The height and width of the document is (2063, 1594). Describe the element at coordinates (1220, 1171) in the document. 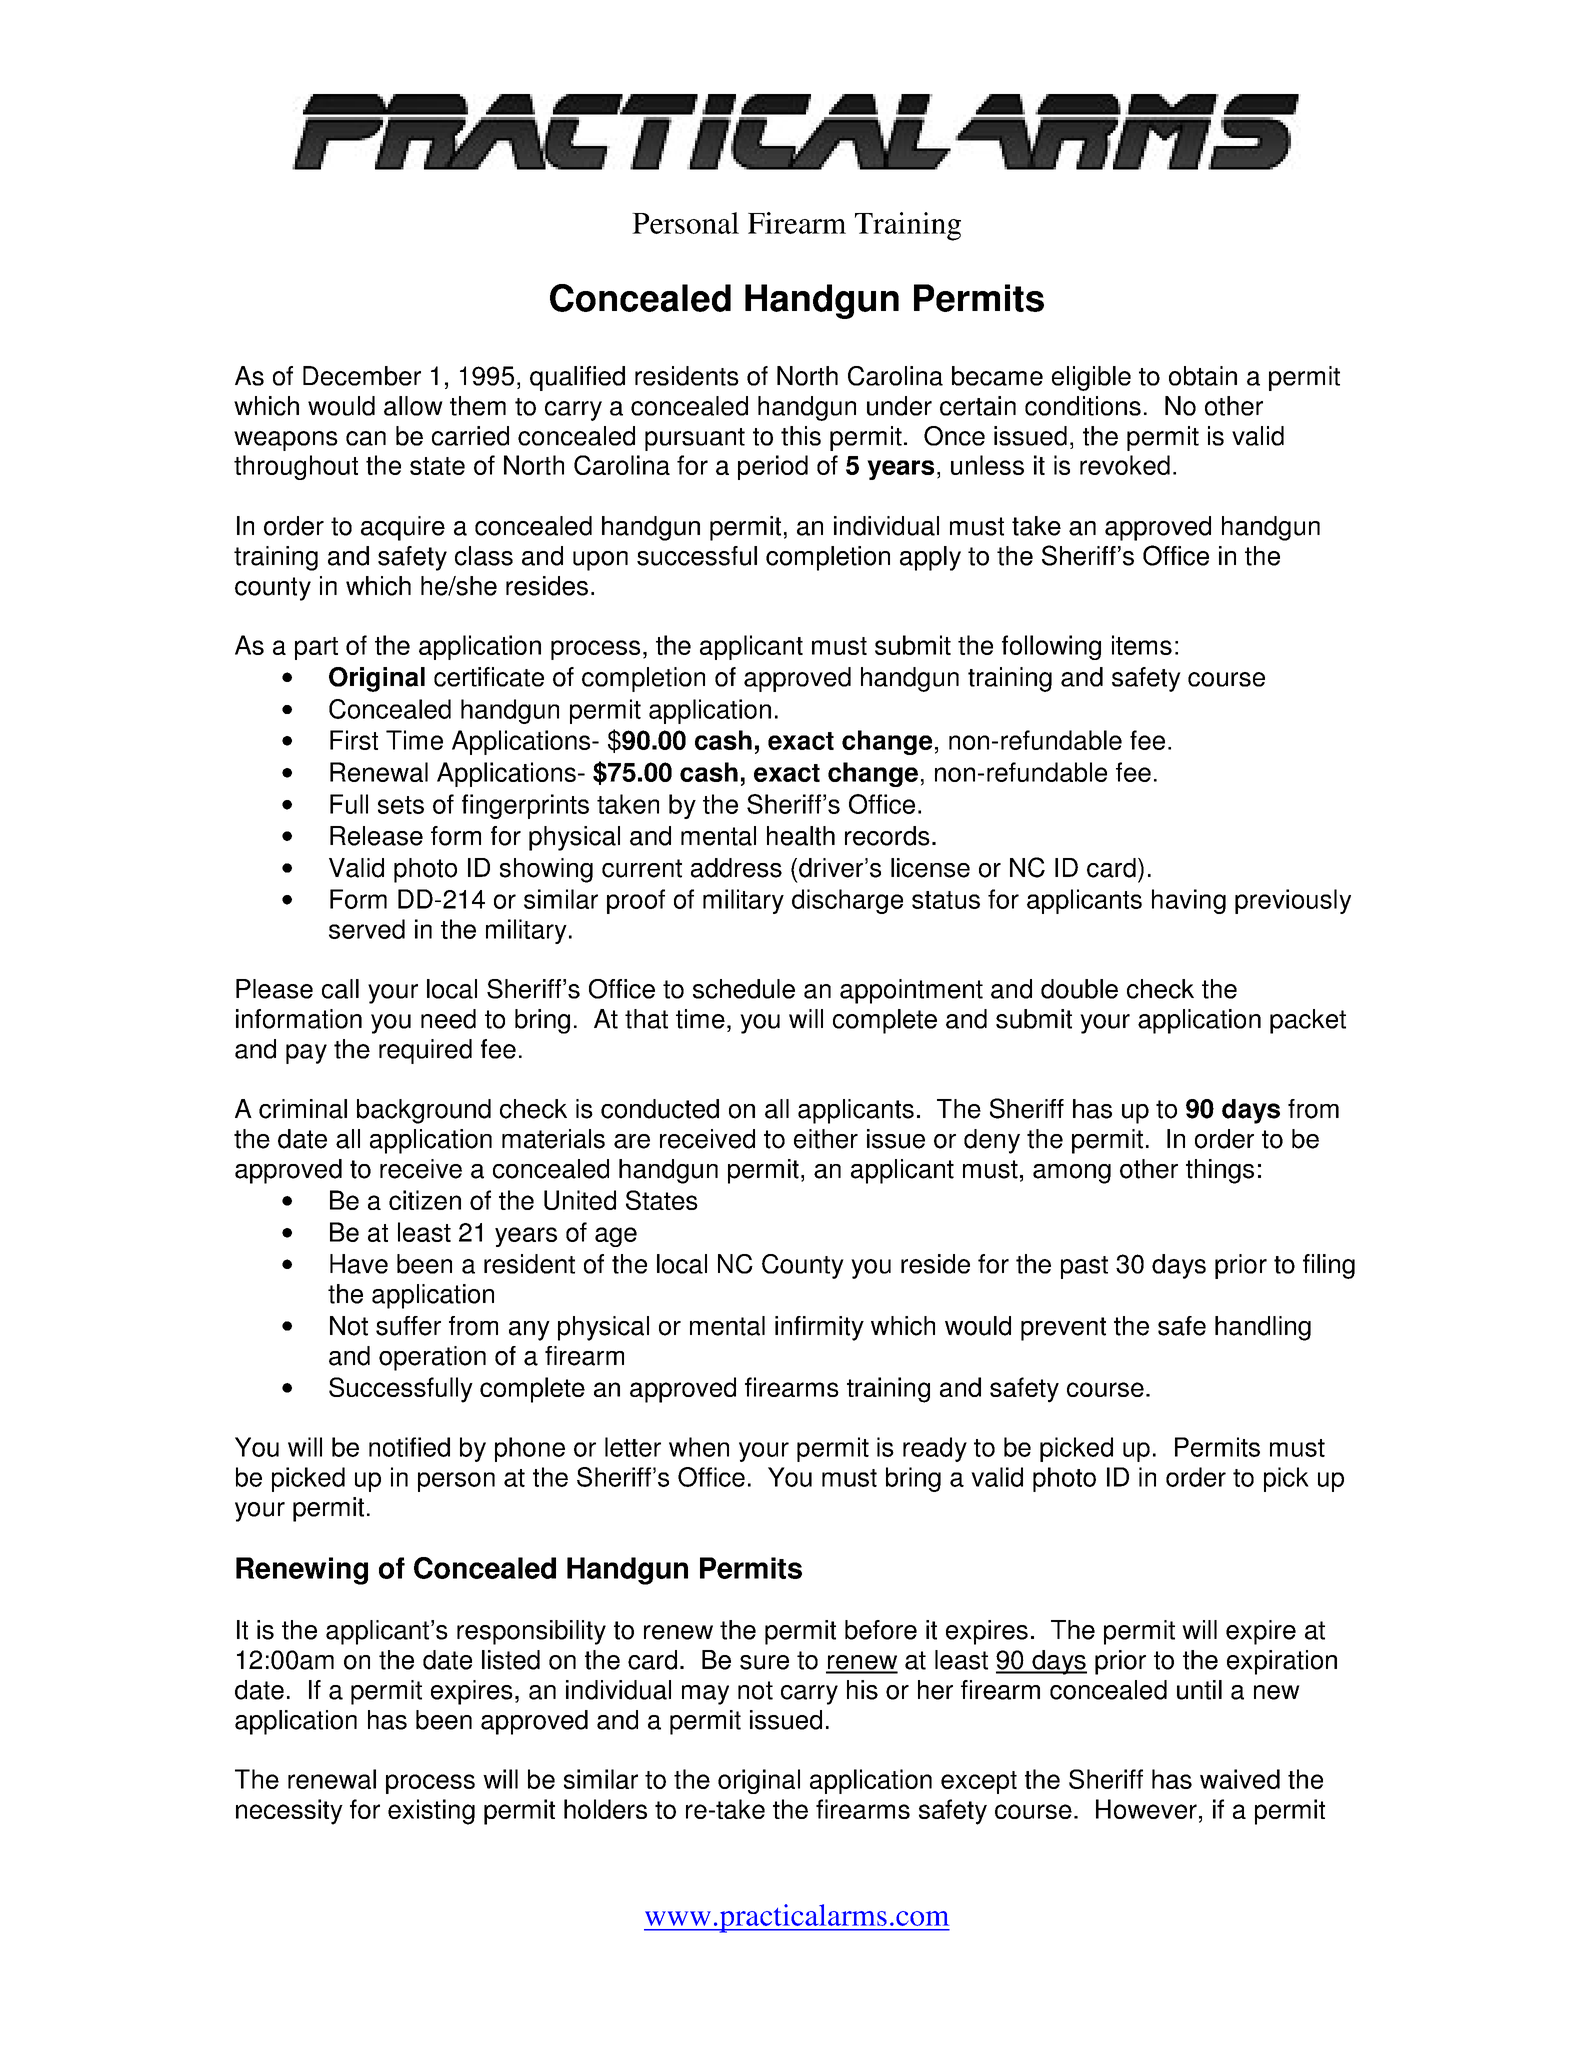

I see `things` at that location.
